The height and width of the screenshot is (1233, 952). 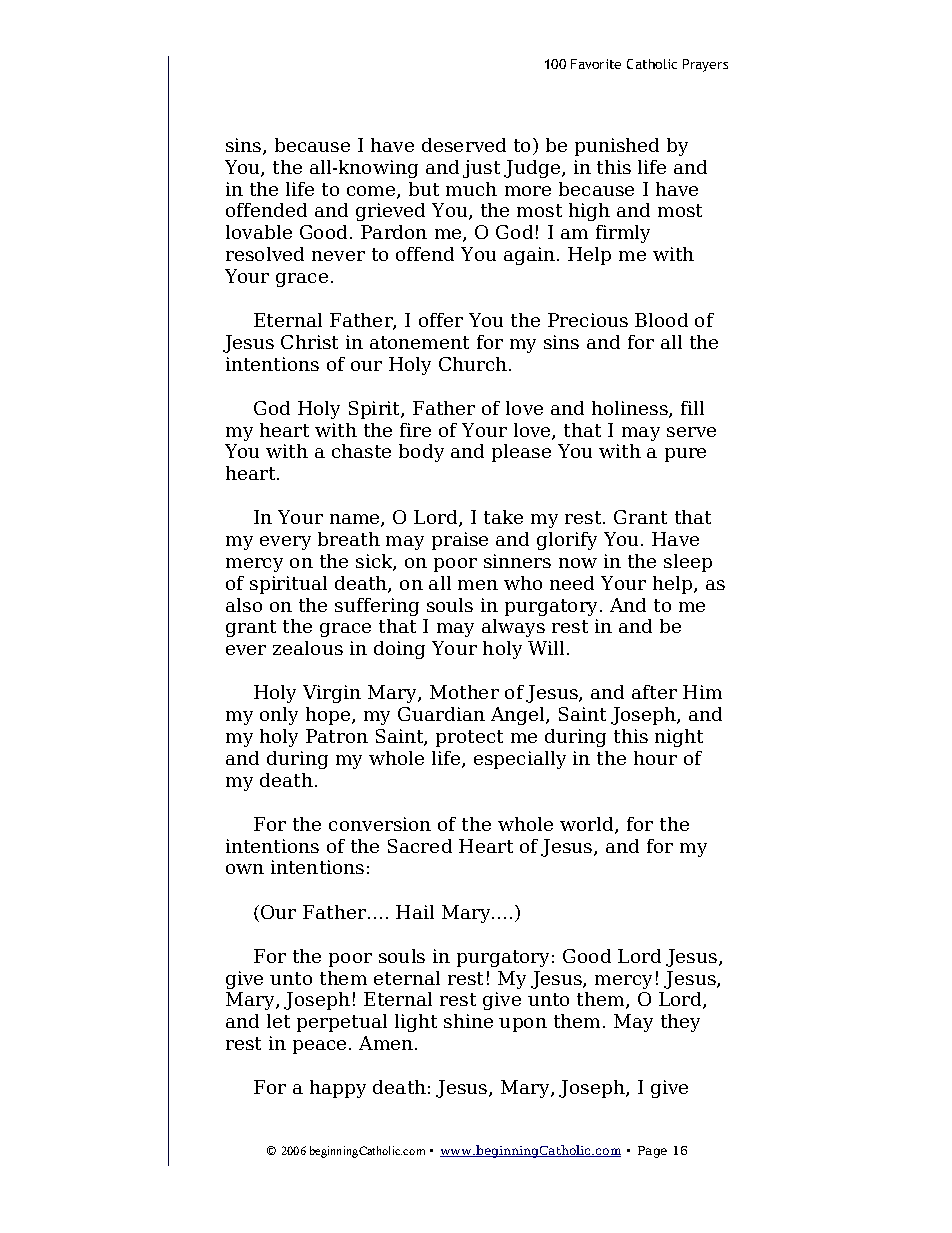 I want to click on Christ, so click(x=309, y=342).
